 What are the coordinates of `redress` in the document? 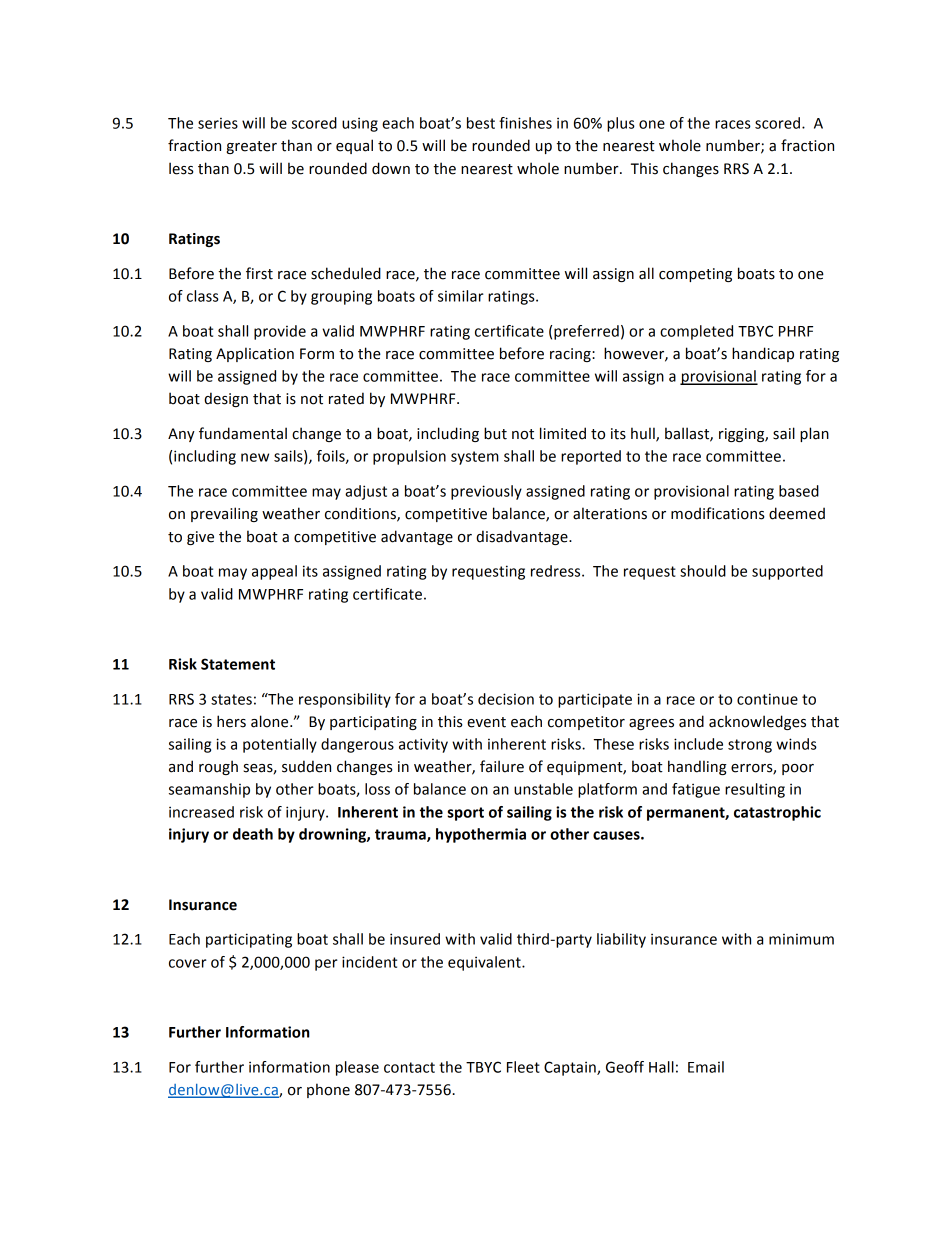 It's located at (557, 571).
